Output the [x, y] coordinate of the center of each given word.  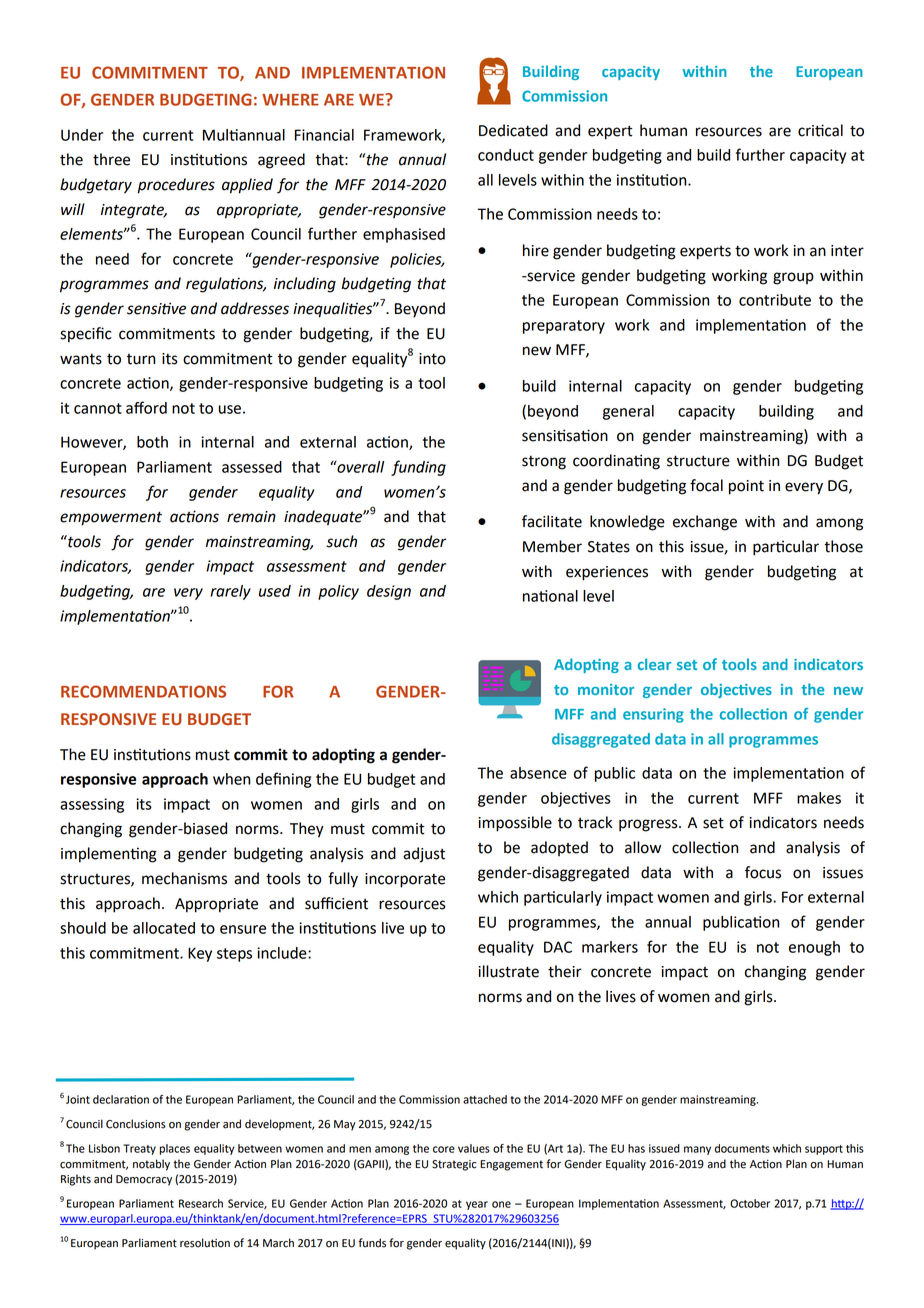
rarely [230, 592]
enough [814, 948]
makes [819, 798]
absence [538, 773]
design [389, 592]
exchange [705, 523]
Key [200, 954]
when [231, 779]
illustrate [508, 971]
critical [820, 130]
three [111, 159]
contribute [775, 300]
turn [141, 359]
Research [201, 1203]
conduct [506, 155]
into [432, 359]
